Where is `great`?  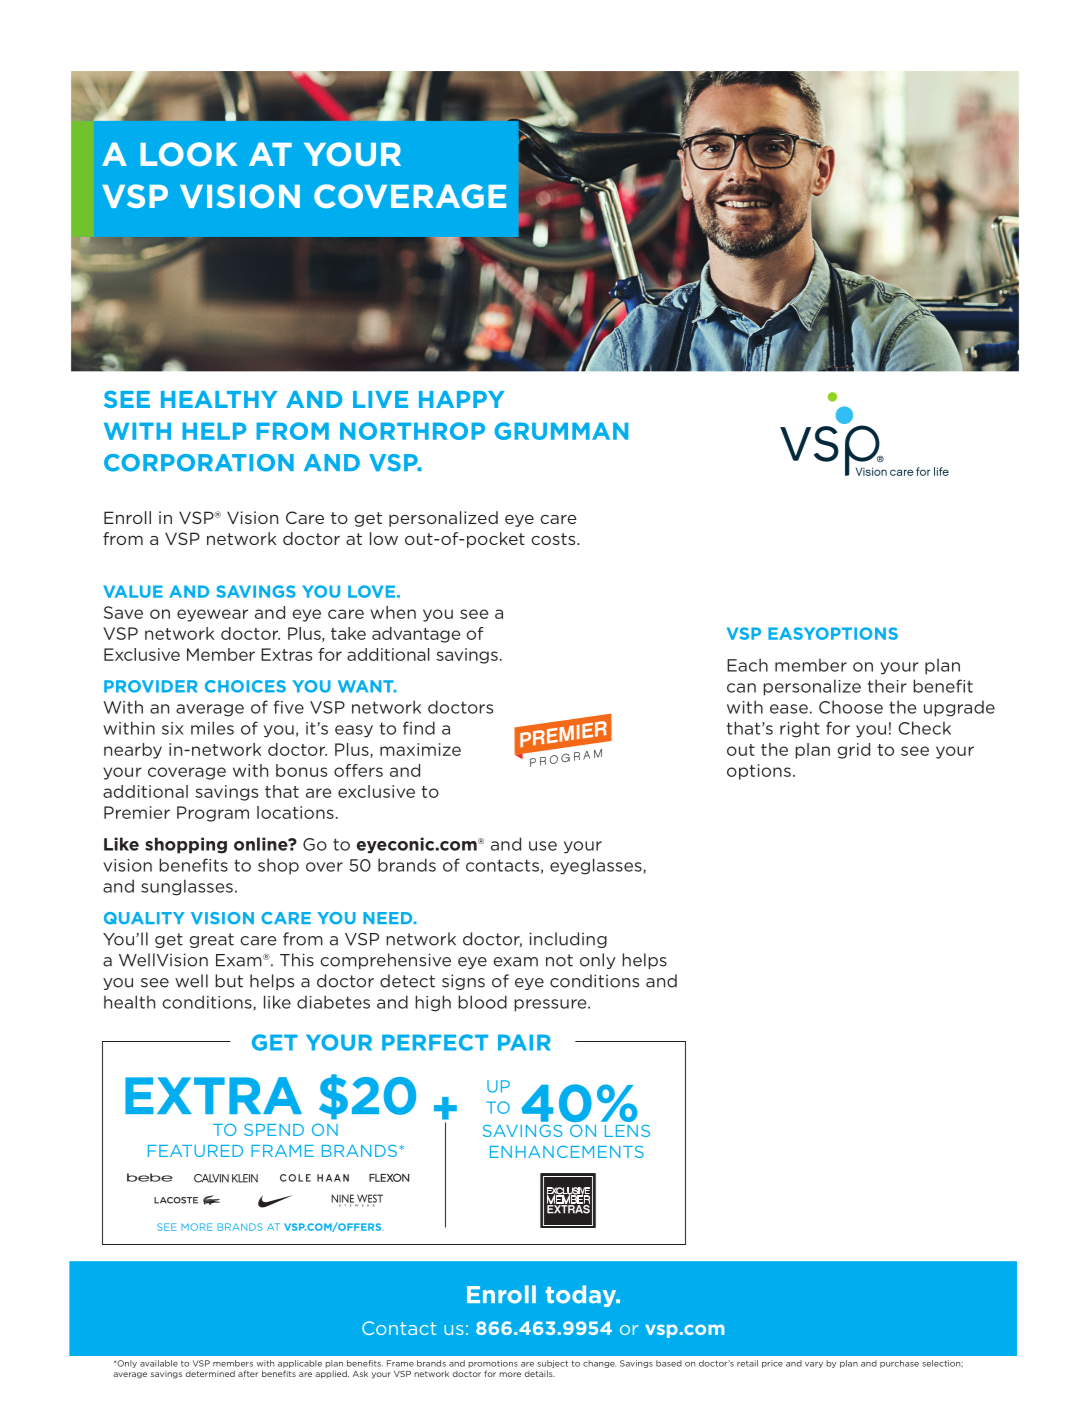 great is located at coordinates (212, 940).
